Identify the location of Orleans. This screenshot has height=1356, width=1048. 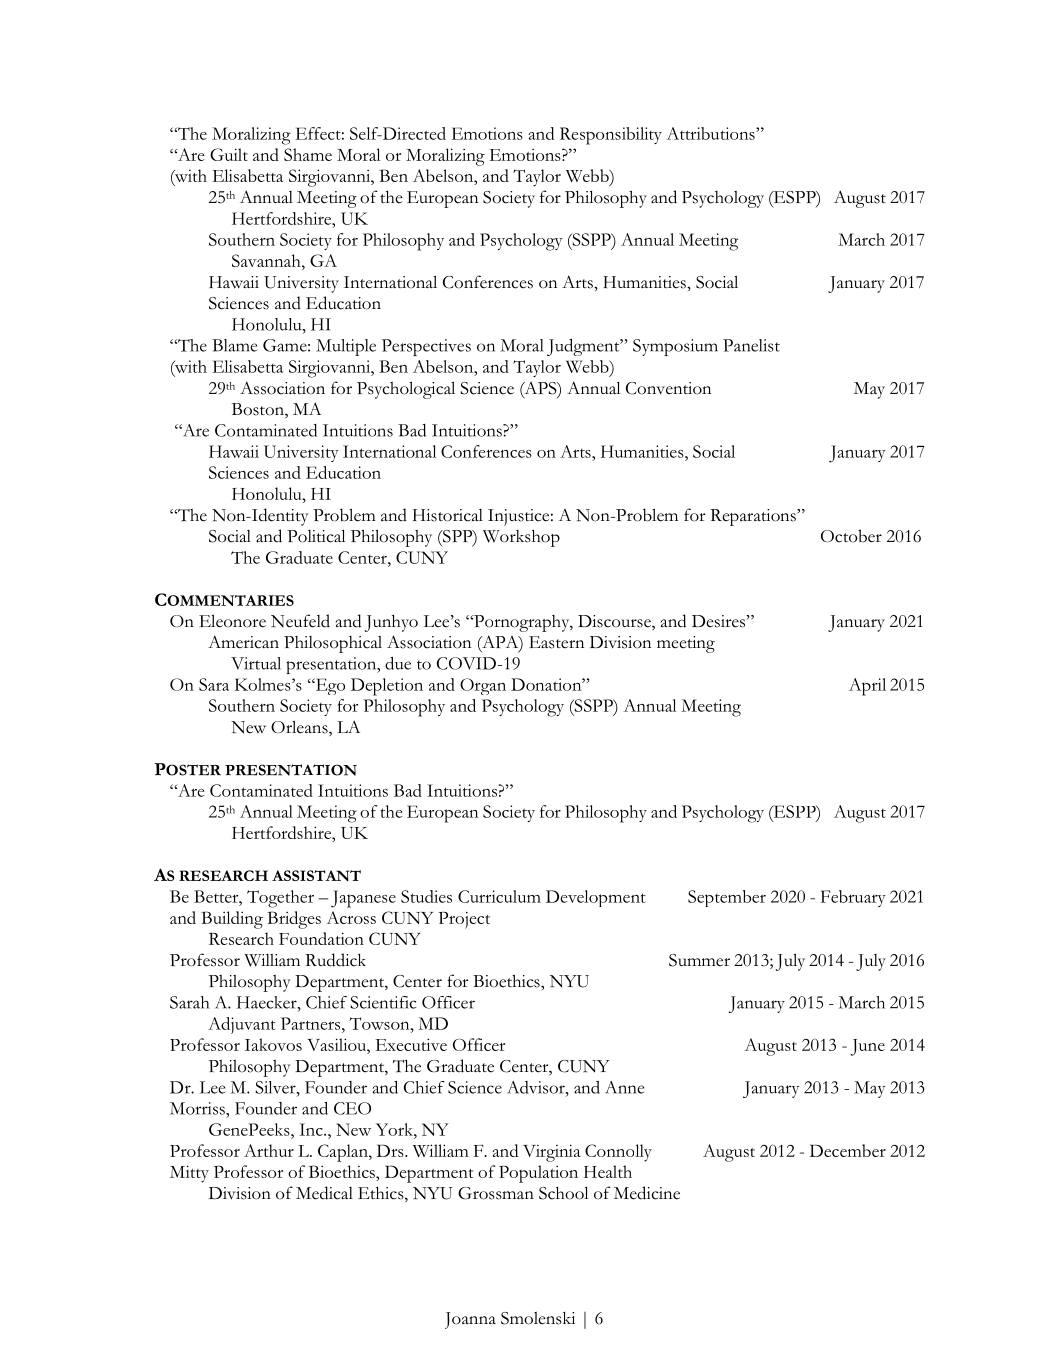
(300, 728).
